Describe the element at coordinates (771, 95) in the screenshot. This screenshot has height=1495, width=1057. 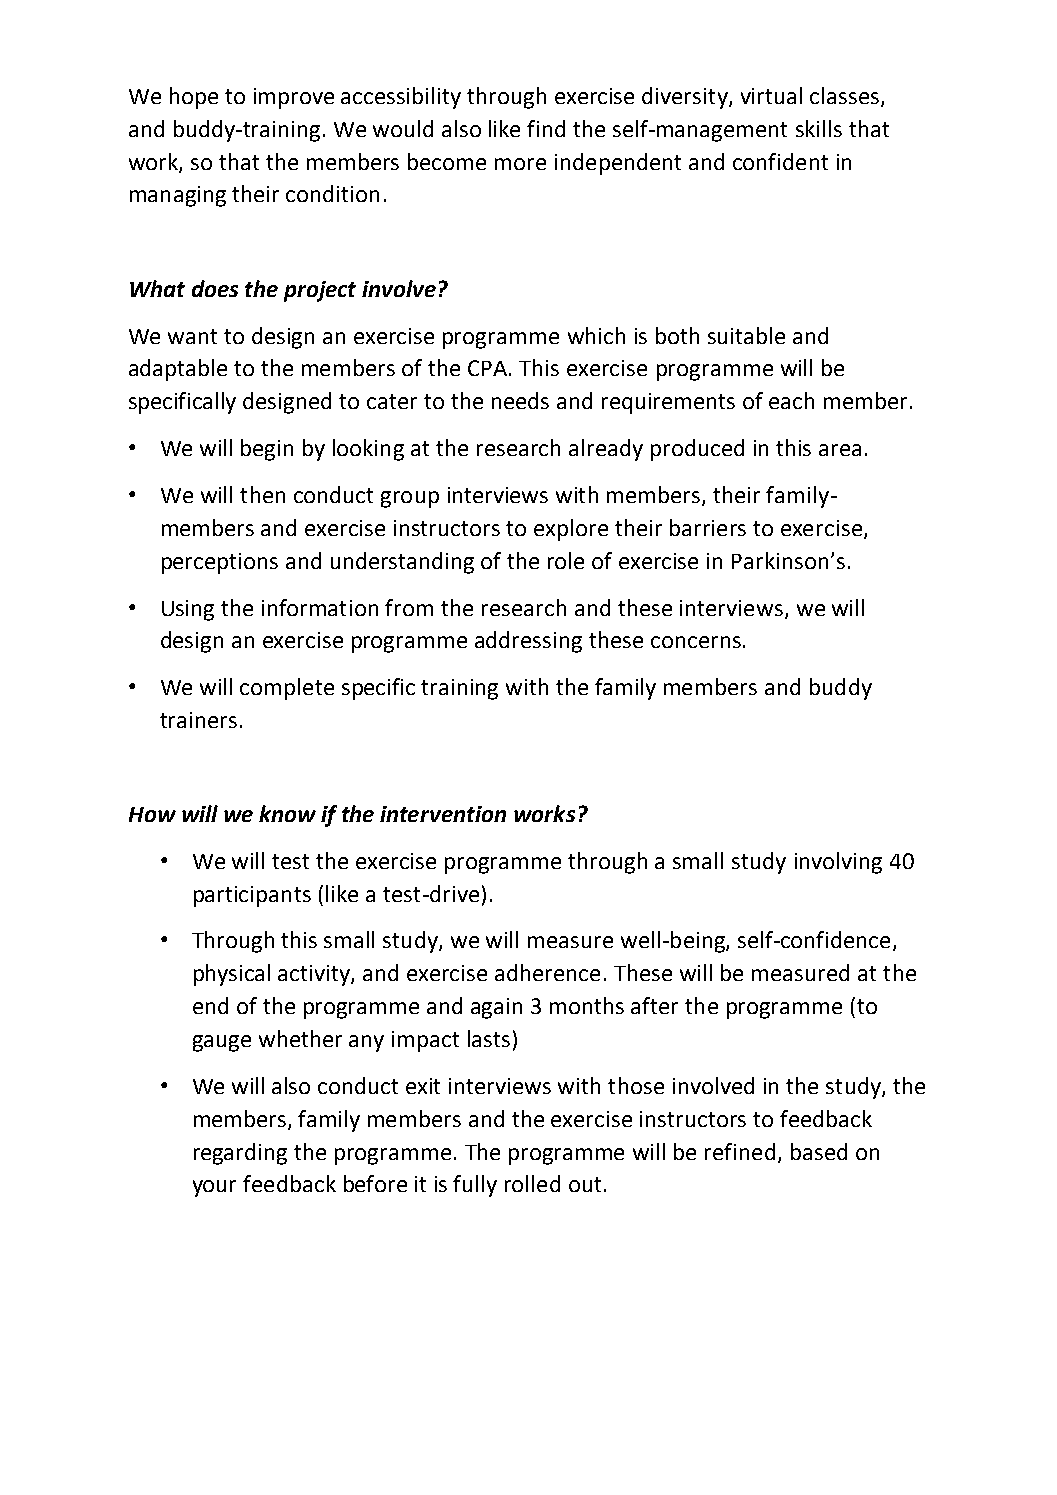
I see `virtual` at that location.
